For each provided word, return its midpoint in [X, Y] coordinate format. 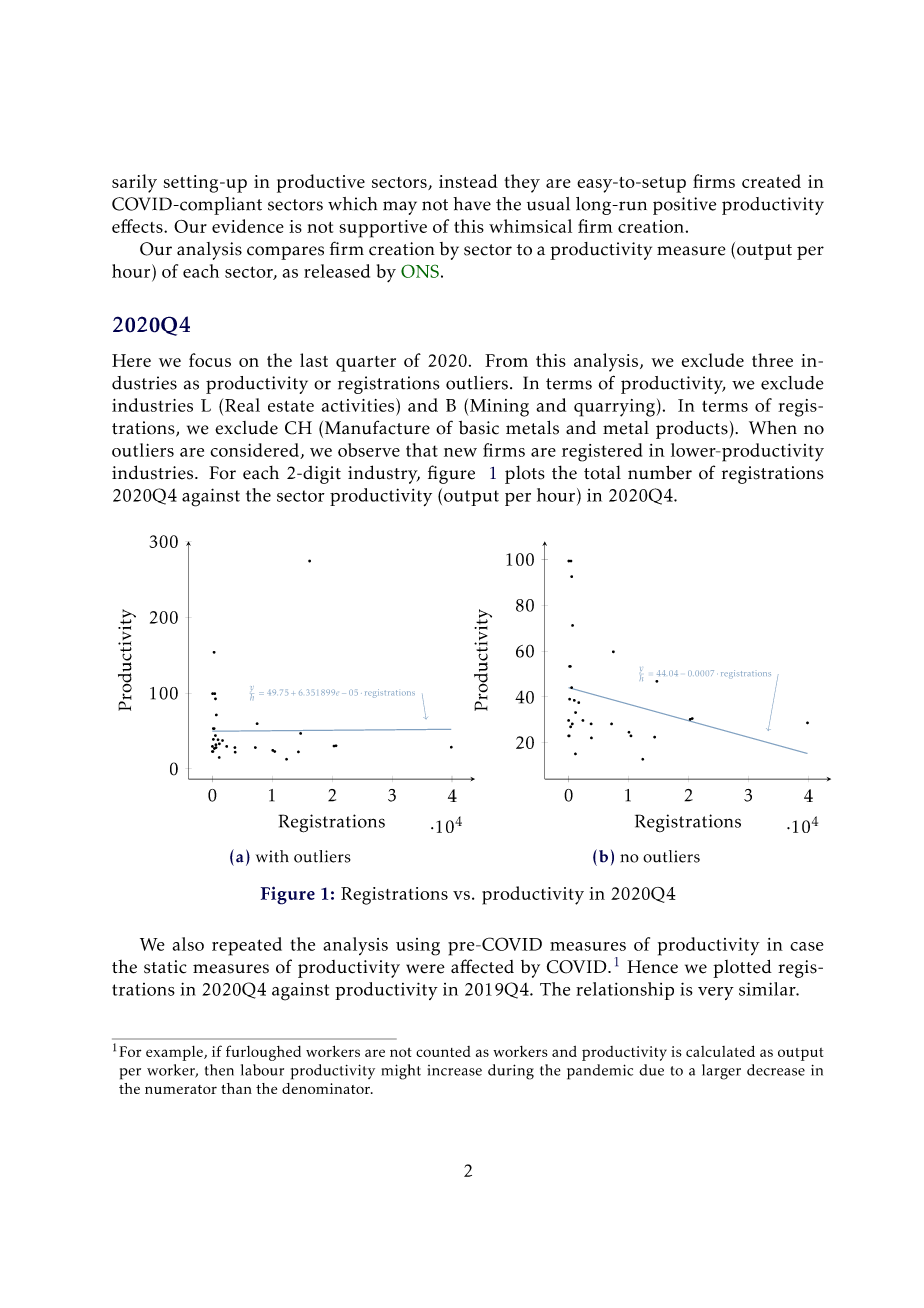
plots [525, 474]
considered [255, 451]
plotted [742, 968]
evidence [248, 226]
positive [684, 206]
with [272, 856]
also [188, 944]
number [660, 472]
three [772, 360]
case [807, 946]
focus [210, 360]
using [418, 947]
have [472, 204]
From [506, 360]
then [219, 1070]
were [425, 969]
